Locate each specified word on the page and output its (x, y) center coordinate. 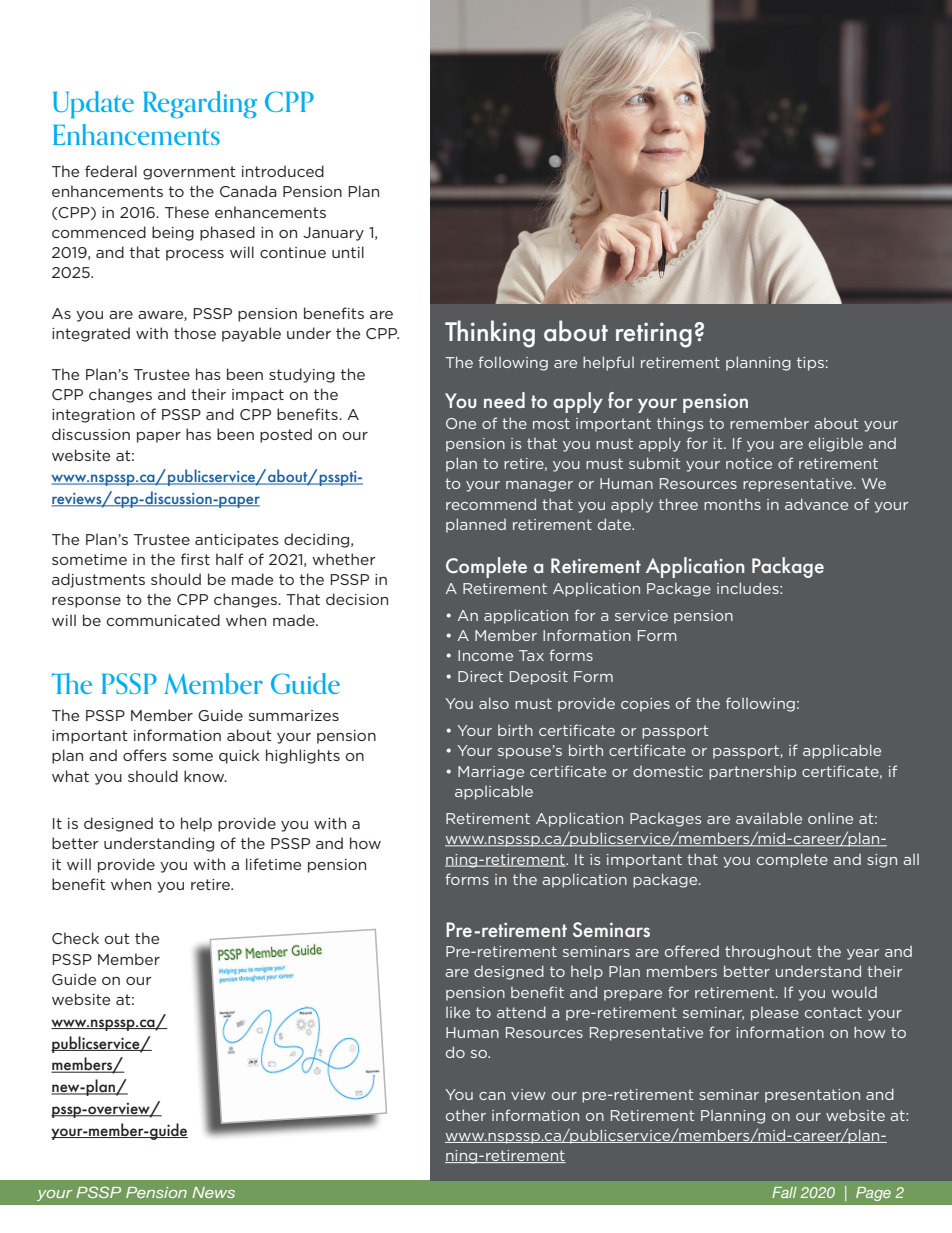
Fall (784, 1192)
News (213, 1192)
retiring (654, 335)
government (189, 173)
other (466, 1115)
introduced (283, 171)
